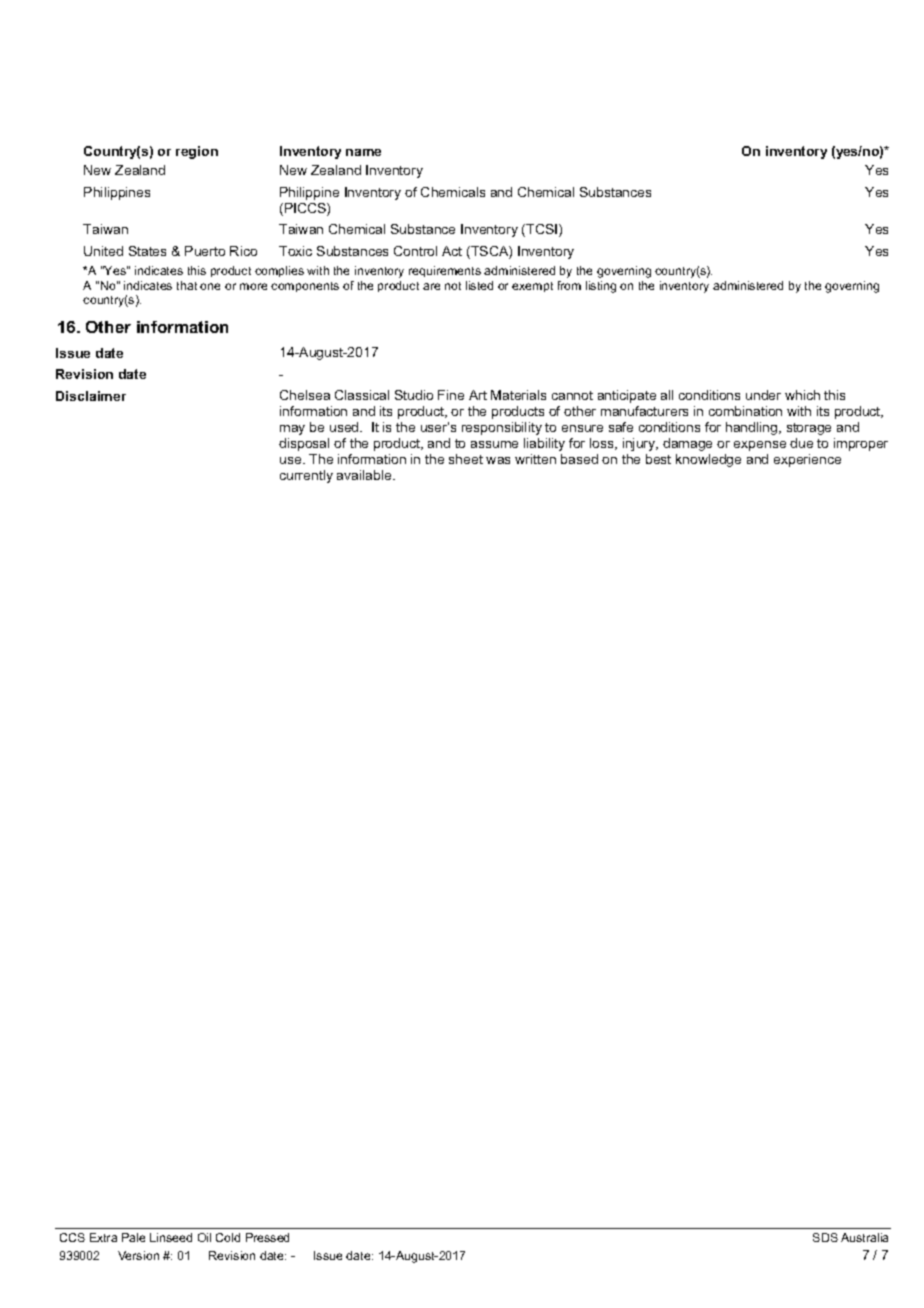 The width and height of the image is (924, 1308). What do you see at coordinates (807, 460) in the image?
I see `experience` at bounding box center [807, 460].
